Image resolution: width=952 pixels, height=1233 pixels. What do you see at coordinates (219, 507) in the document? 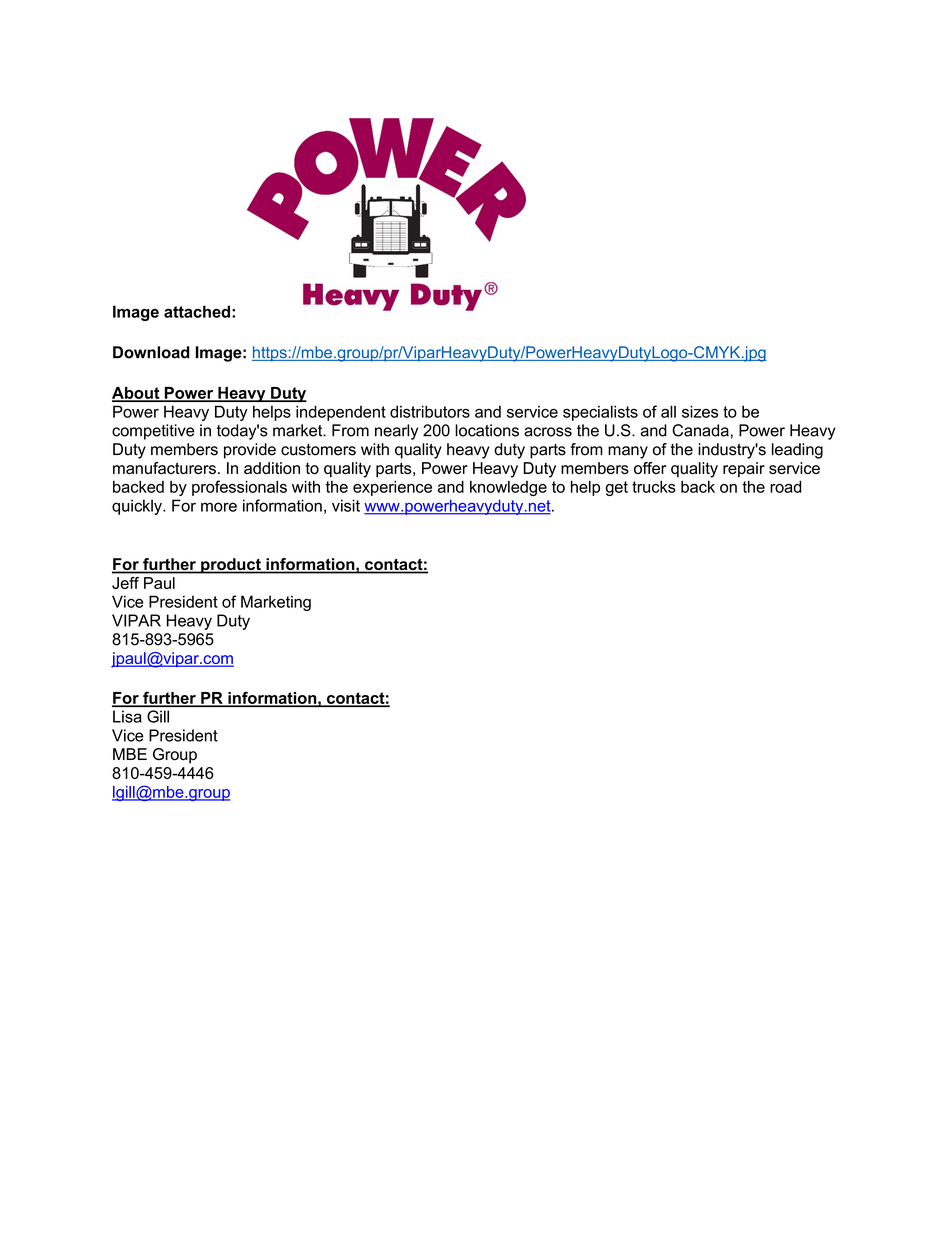
I see `more` at bounding box center [219, 507].
